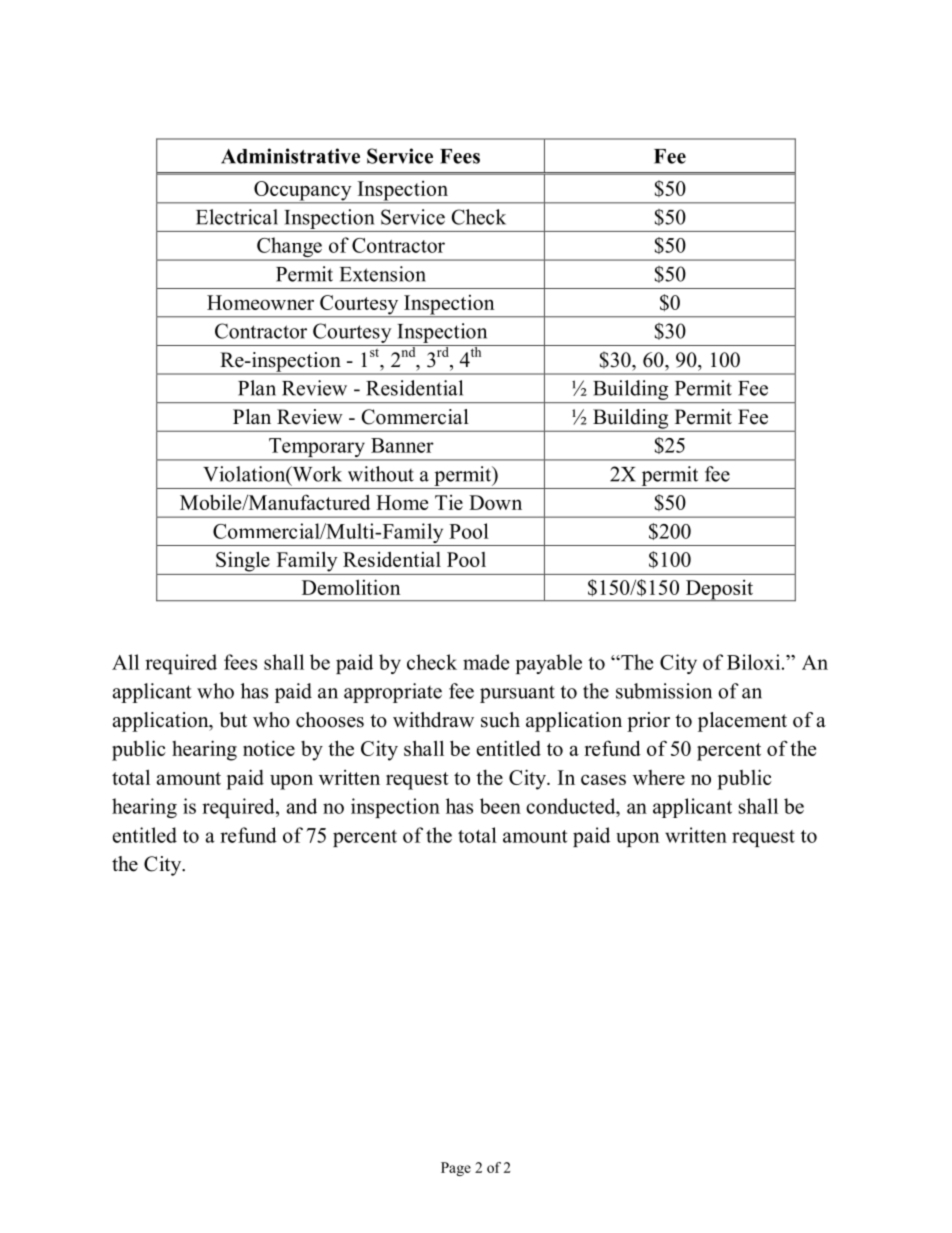  What do you see at coordinates (383, 274) in the document?
I see `Extension` at bounding box center [383, 274].
